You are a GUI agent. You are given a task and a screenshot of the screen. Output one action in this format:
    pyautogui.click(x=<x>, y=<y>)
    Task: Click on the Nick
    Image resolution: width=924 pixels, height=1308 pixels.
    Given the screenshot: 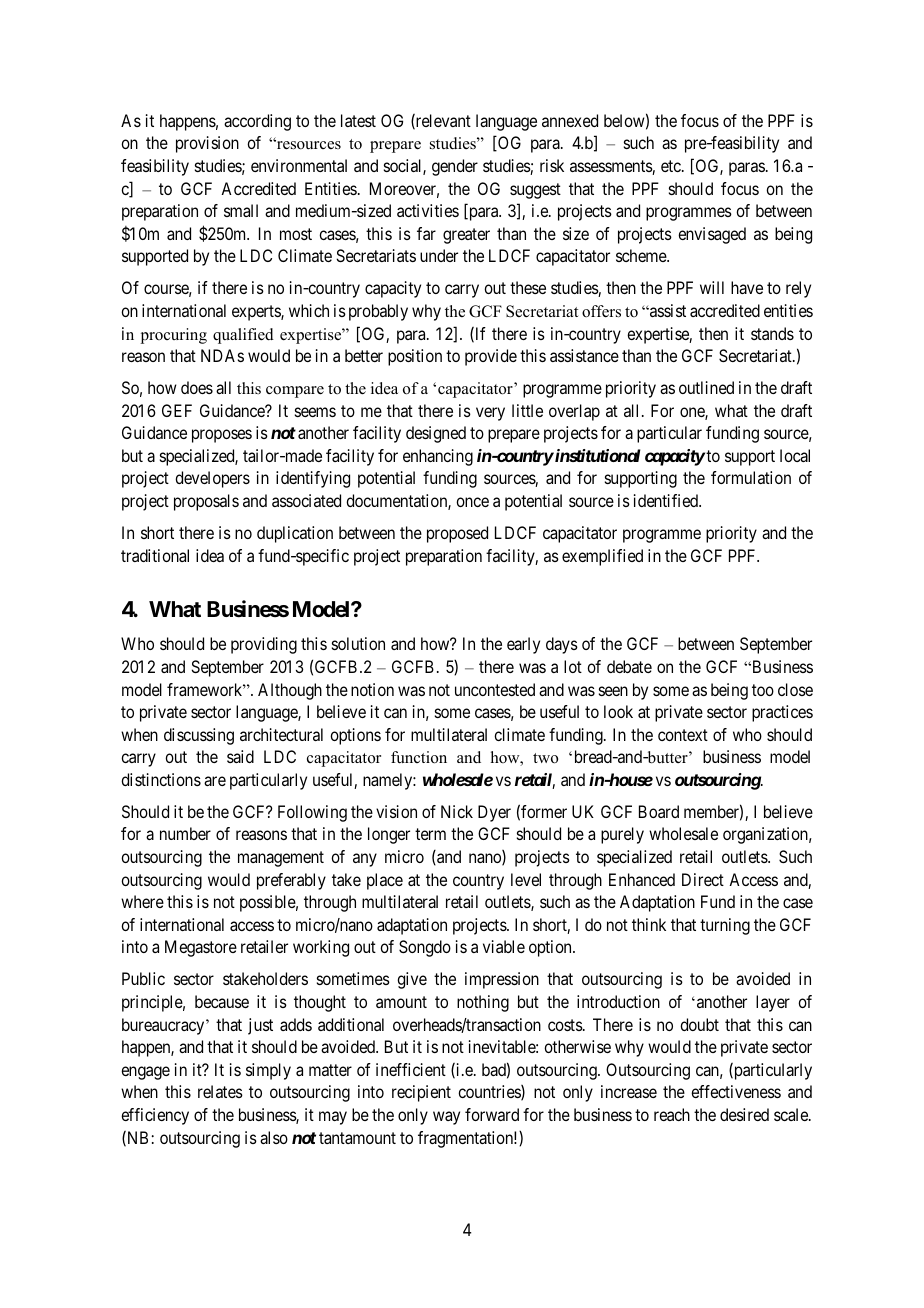 What is the action you would take?
    pyautogui.click(x=457, y=811)
